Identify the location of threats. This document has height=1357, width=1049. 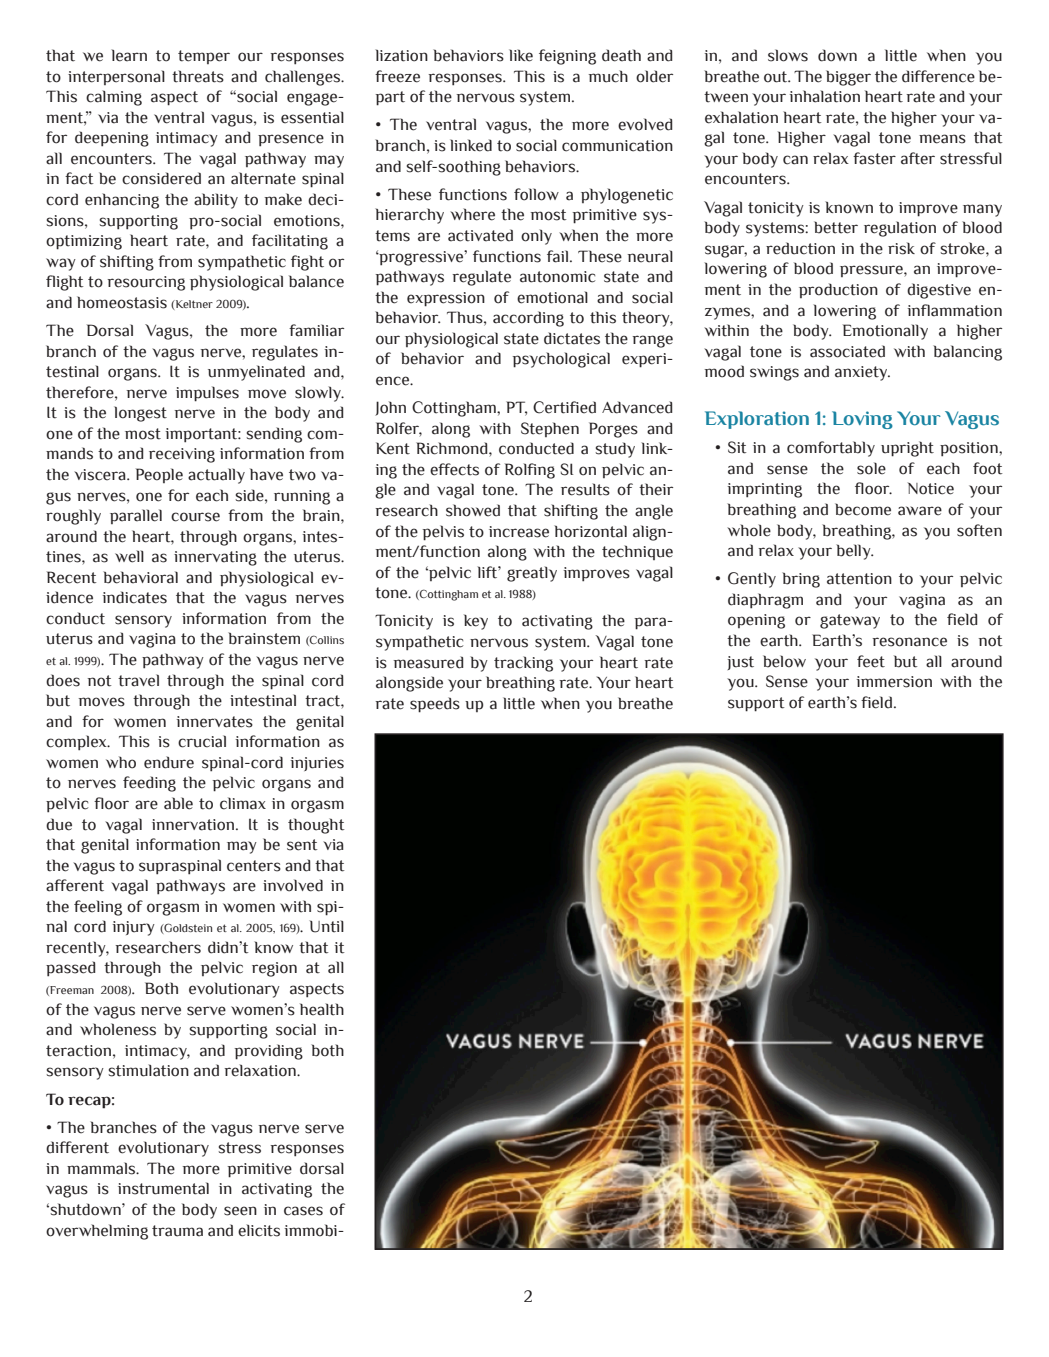
(198, 76).
